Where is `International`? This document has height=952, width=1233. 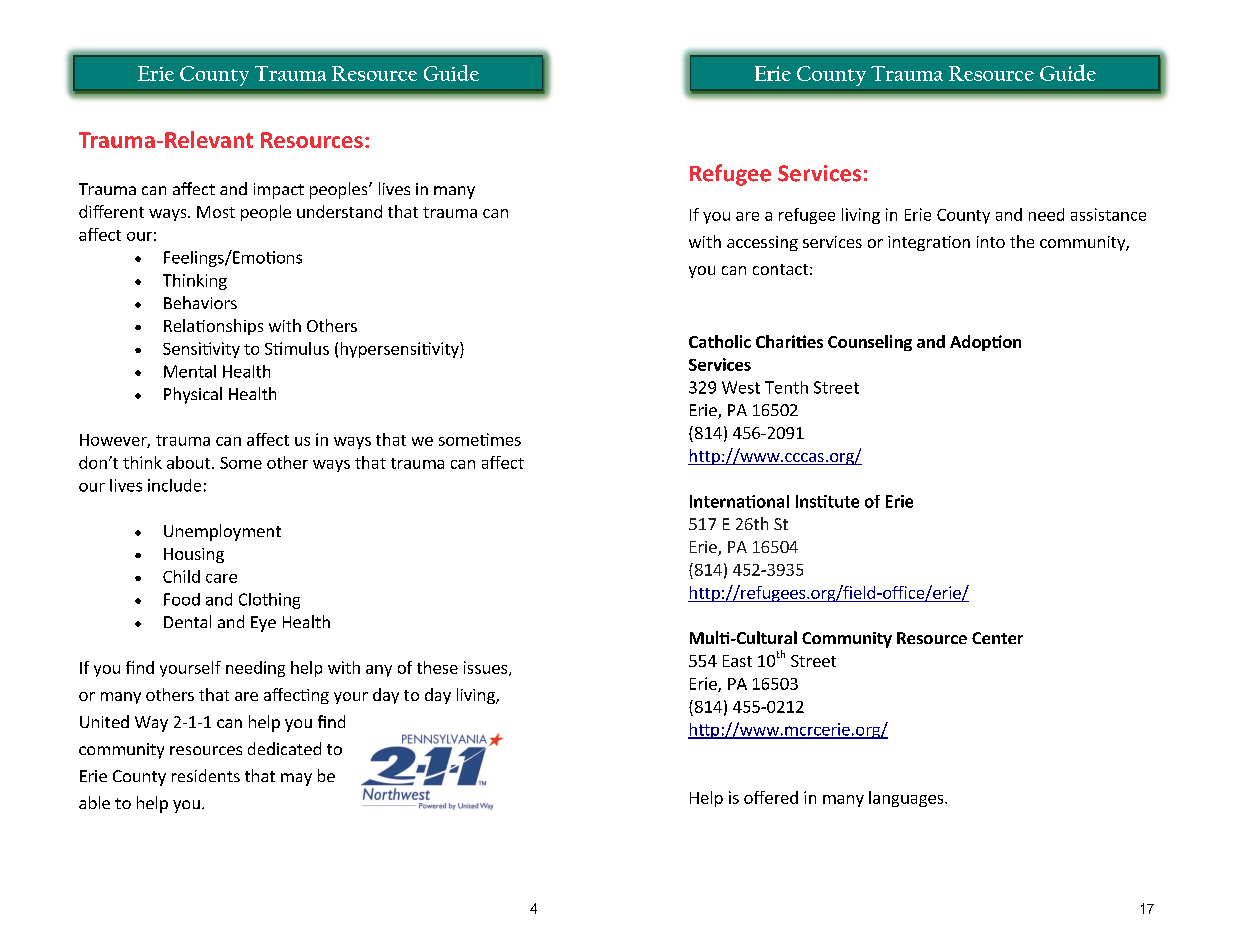 International is located at coordinates (739, 501).
